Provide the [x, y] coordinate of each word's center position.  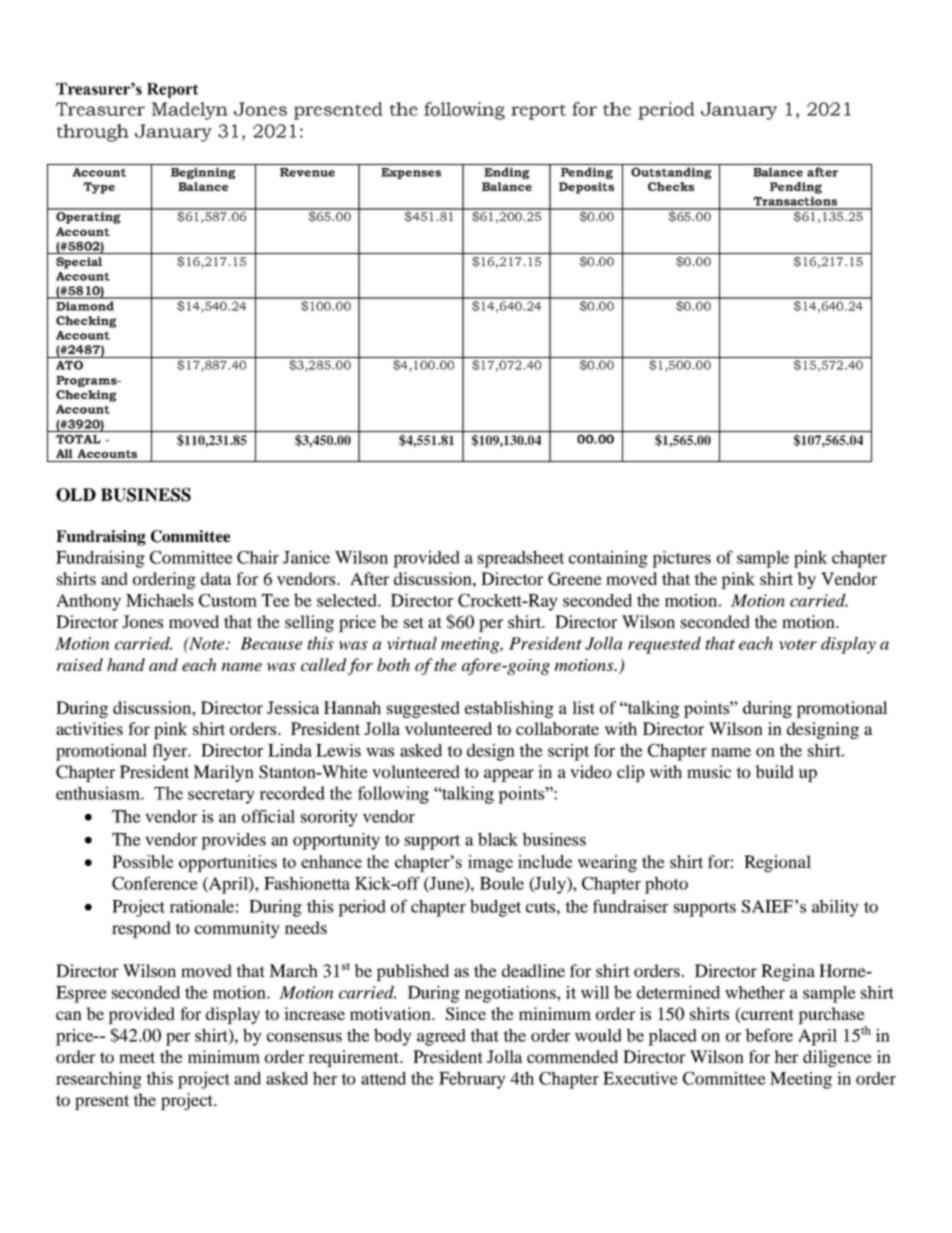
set [414, 622]
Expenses [411, 173]
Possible [142, 861]
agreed [441, 1037]
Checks [671, 186]
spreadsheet [521, 559]
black [498, 839]
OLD [76, 495]
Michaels [159, 600]
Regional [777, 863]
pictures [681, 559]
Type [99, 188]
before [769, 1035]
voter [798, 644]
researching [99, 1080]
